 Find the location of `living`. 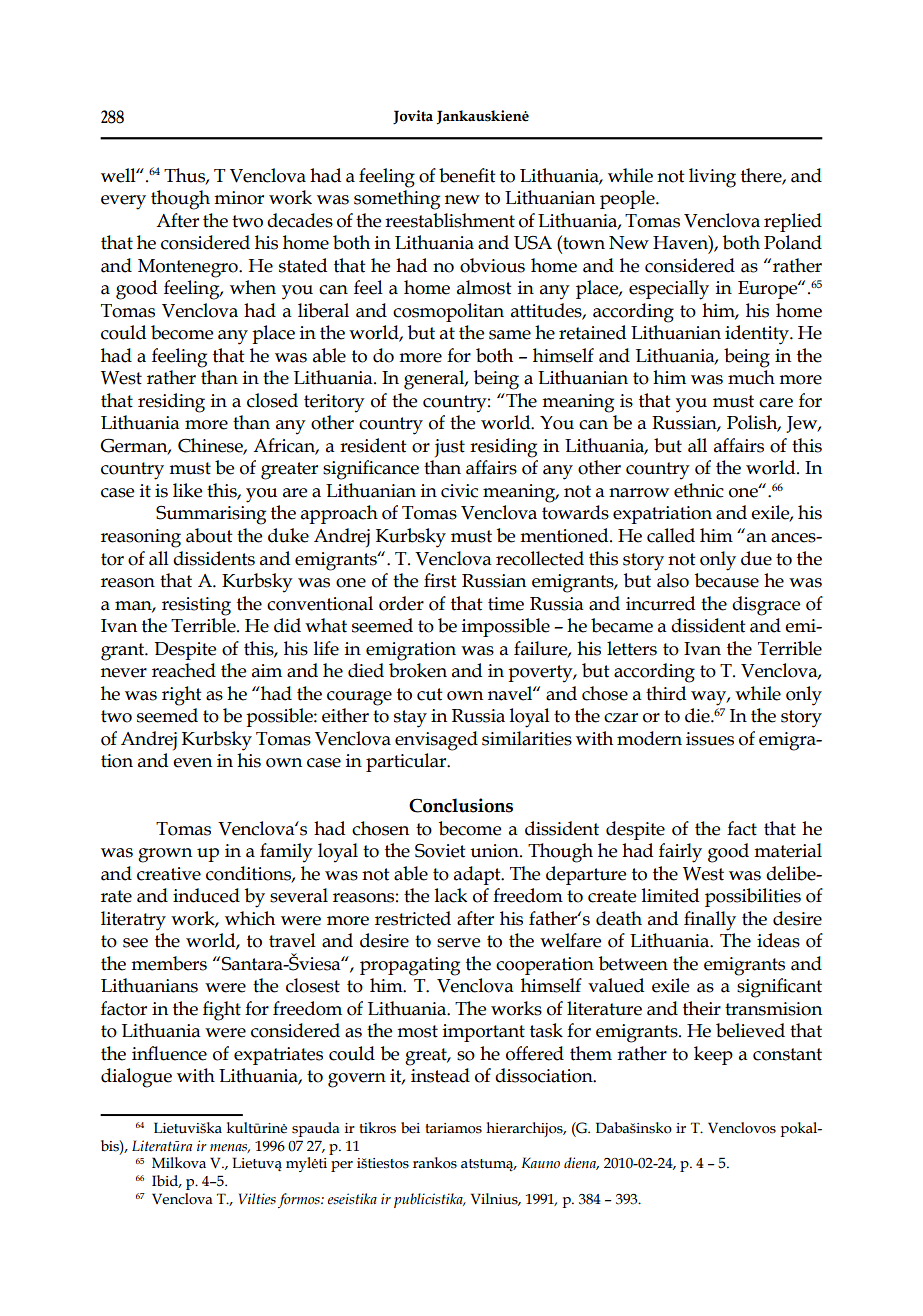

living is located at coordinates (712, 178).
